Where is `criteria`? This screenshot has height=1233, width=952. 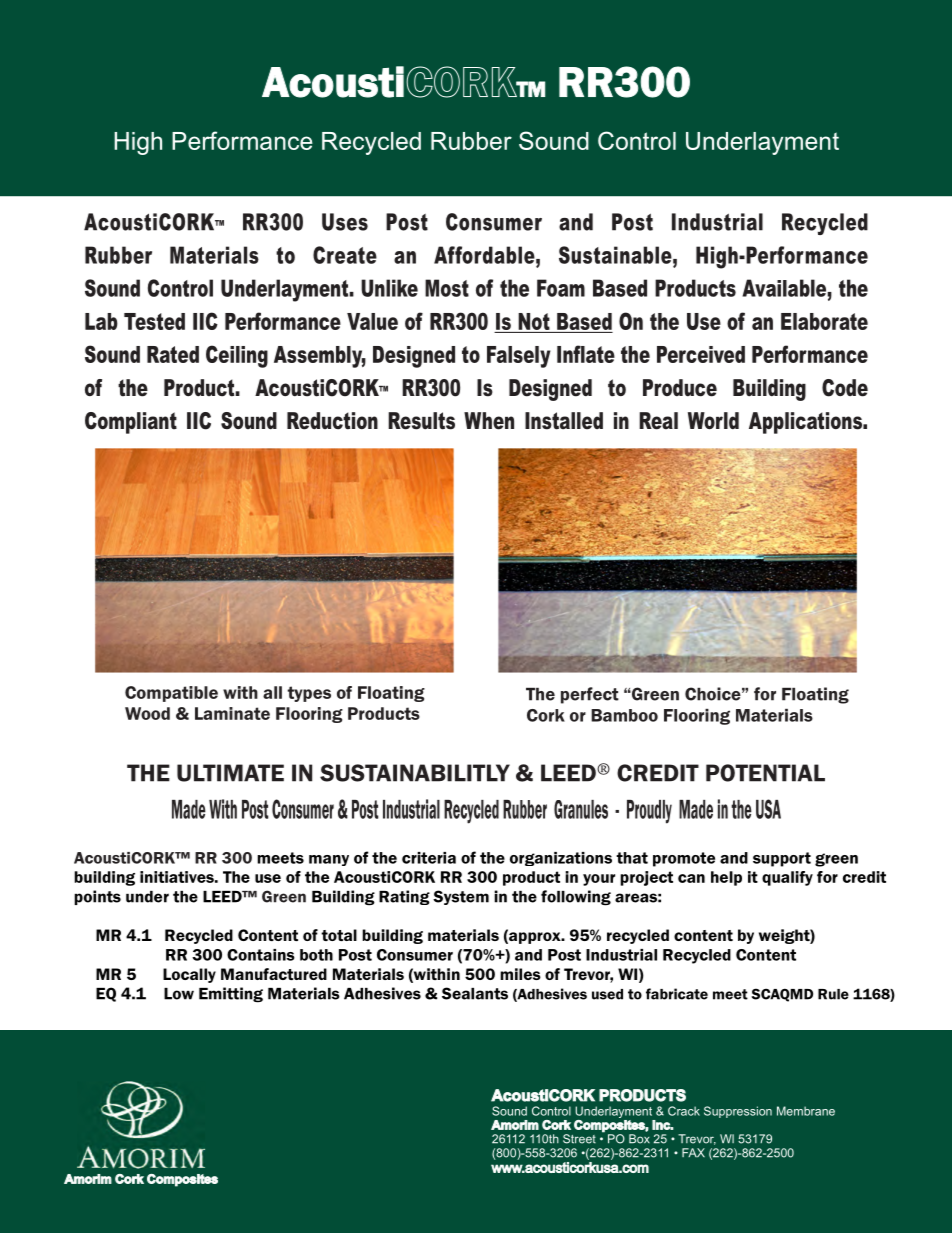
criteria is located at coordinates (429, 858).
